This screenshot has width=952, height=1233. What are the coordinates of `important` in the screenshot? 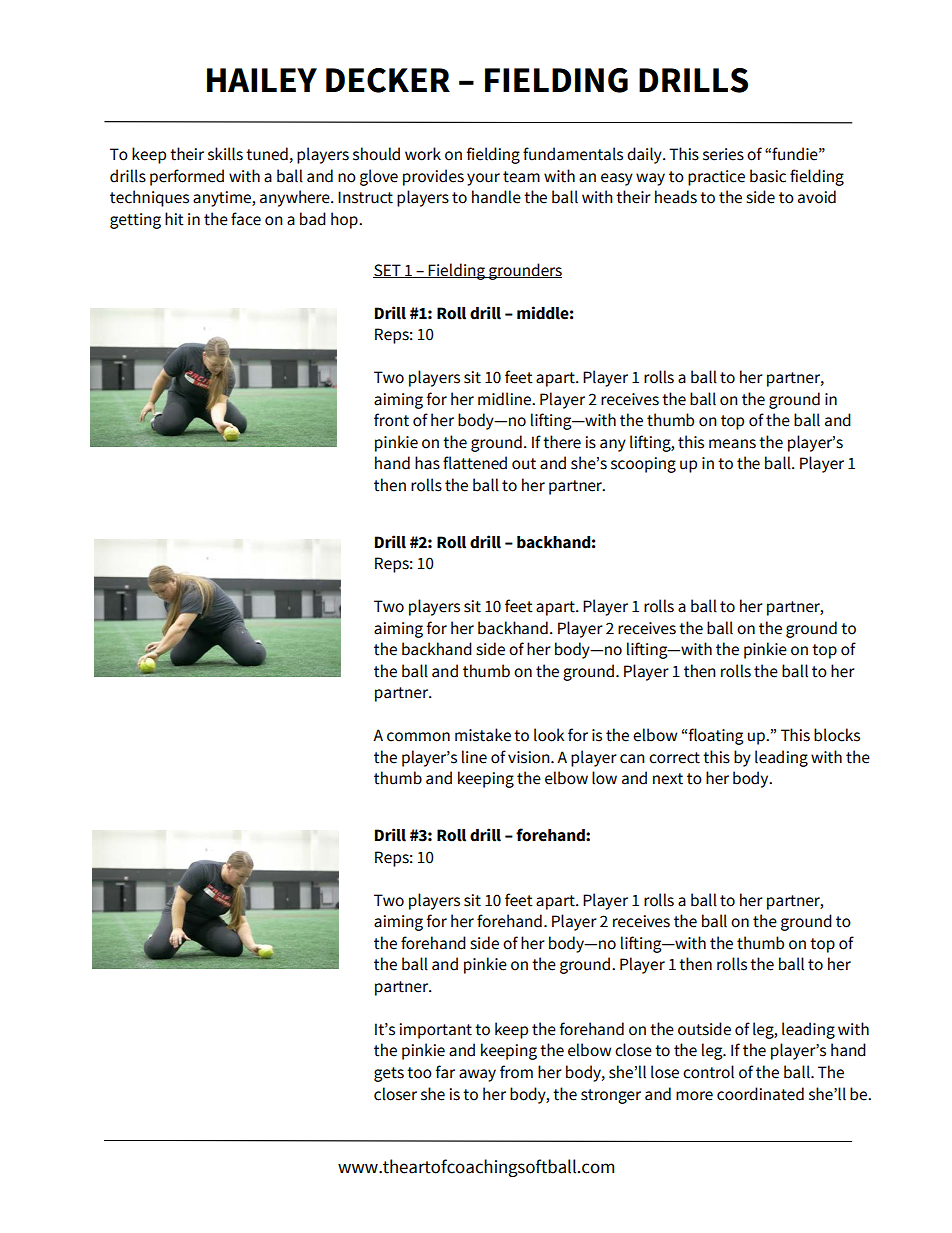 It's located at (436, 1031).
